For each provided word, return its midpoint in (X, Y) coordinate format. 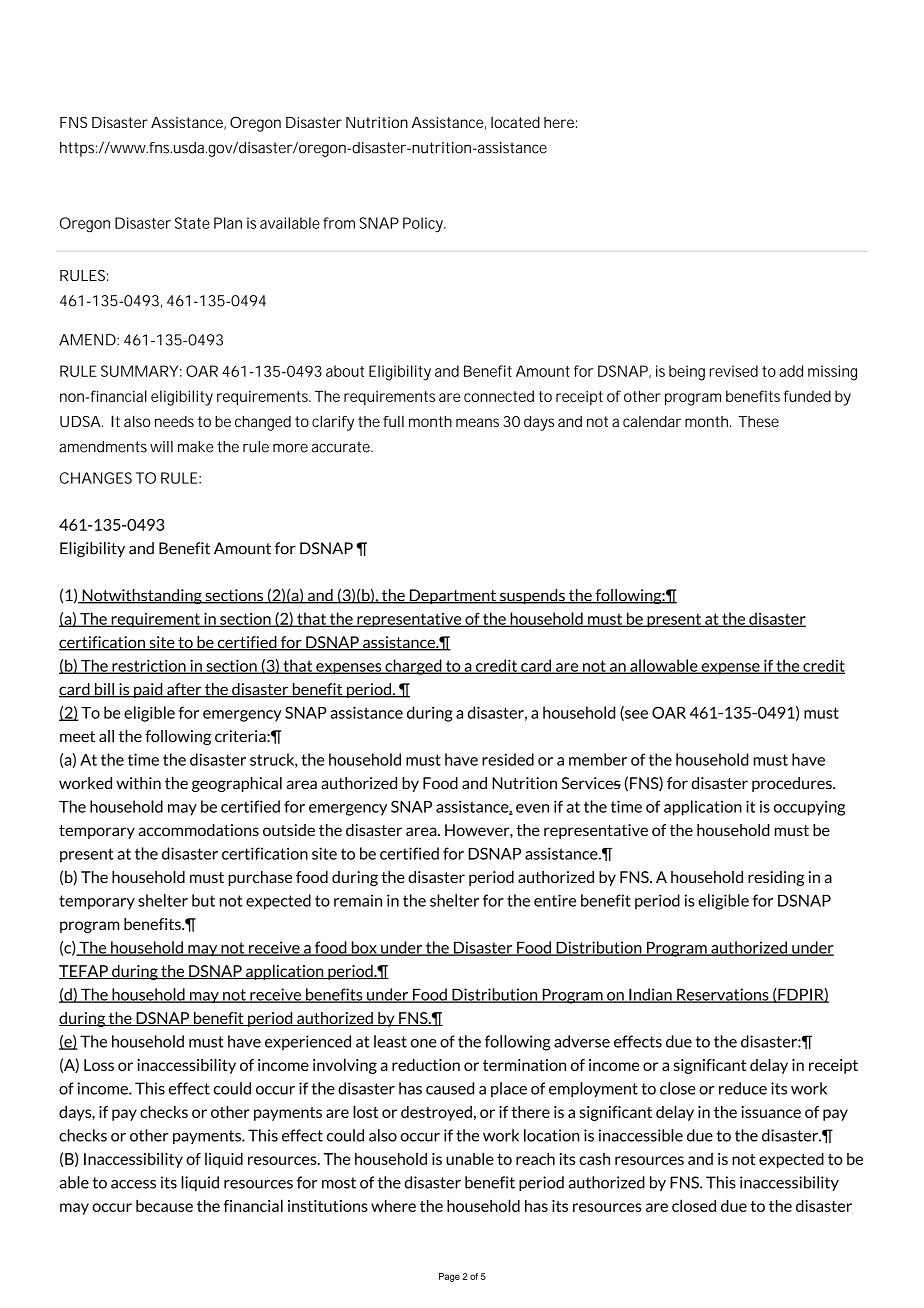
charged (413, 667)
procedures (793, 784)
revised (733, 371)
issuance (771, 1112)
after (184, 690)
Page (449, 1277)
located (515, 122)
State (192, 223)
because (164, 1206)
